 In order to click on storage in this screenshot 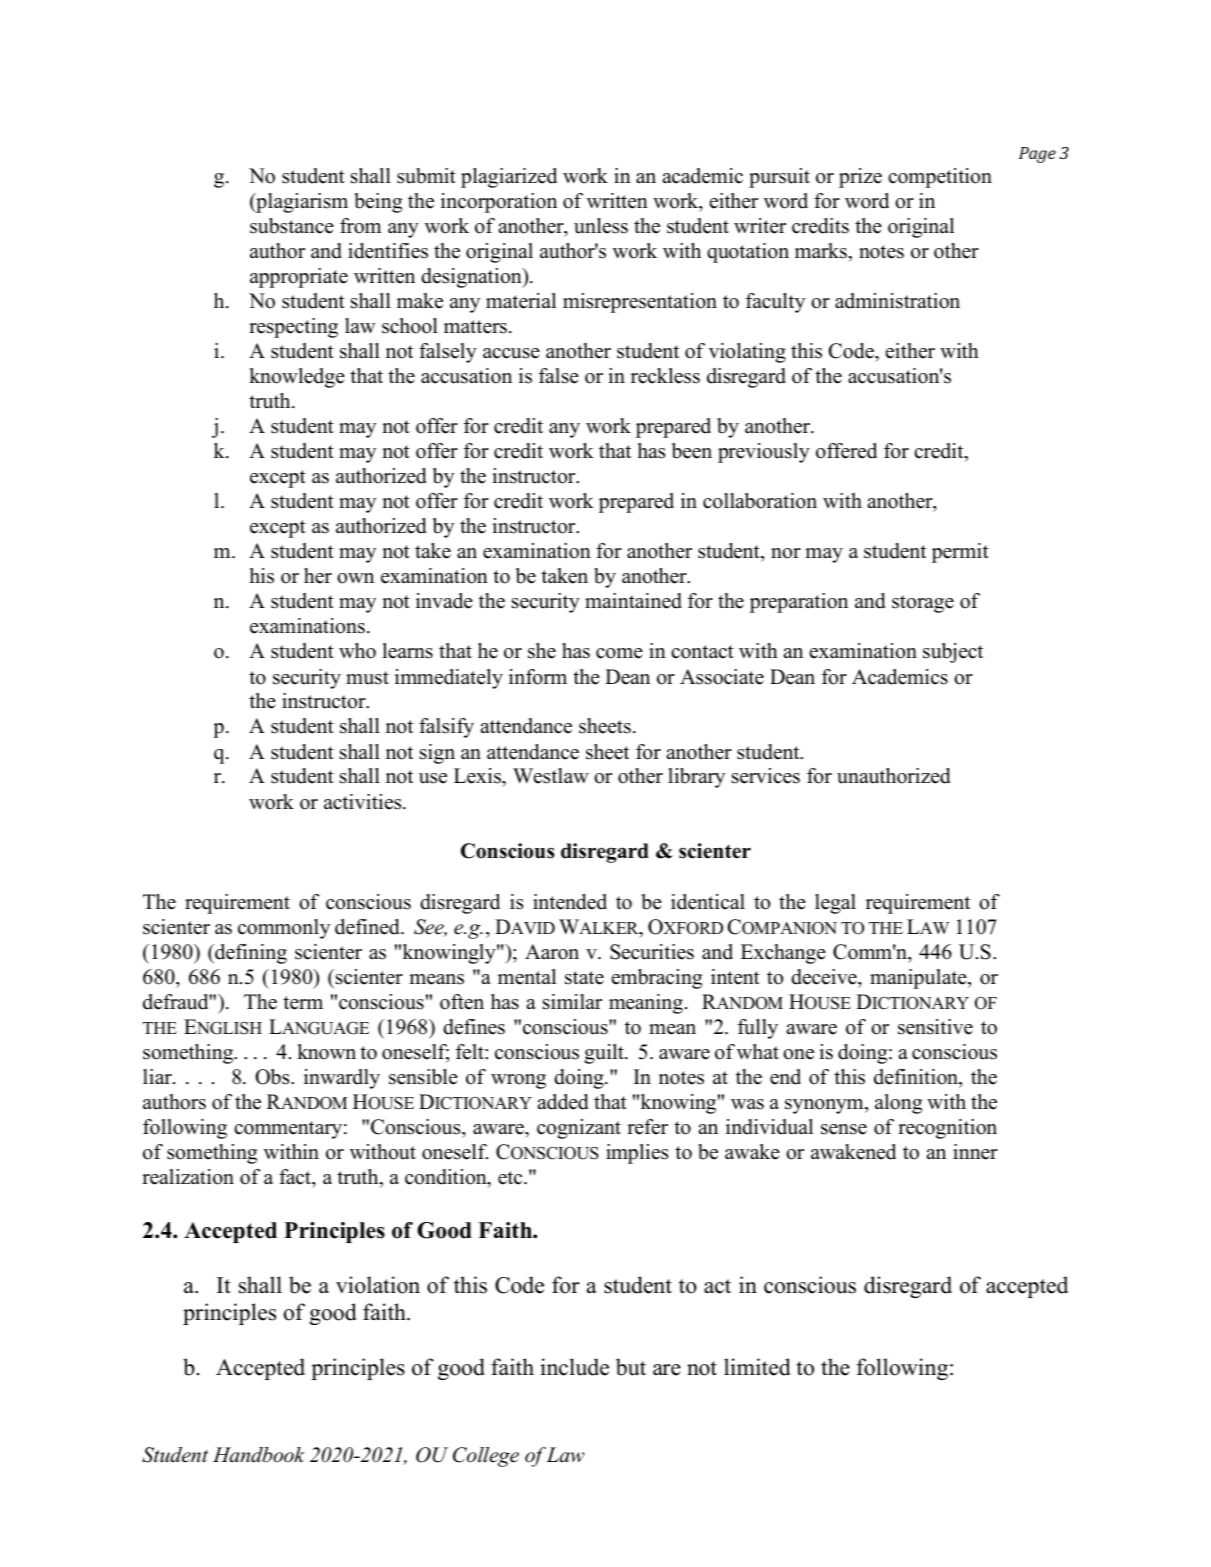, I will do `click(923, 604)`.
